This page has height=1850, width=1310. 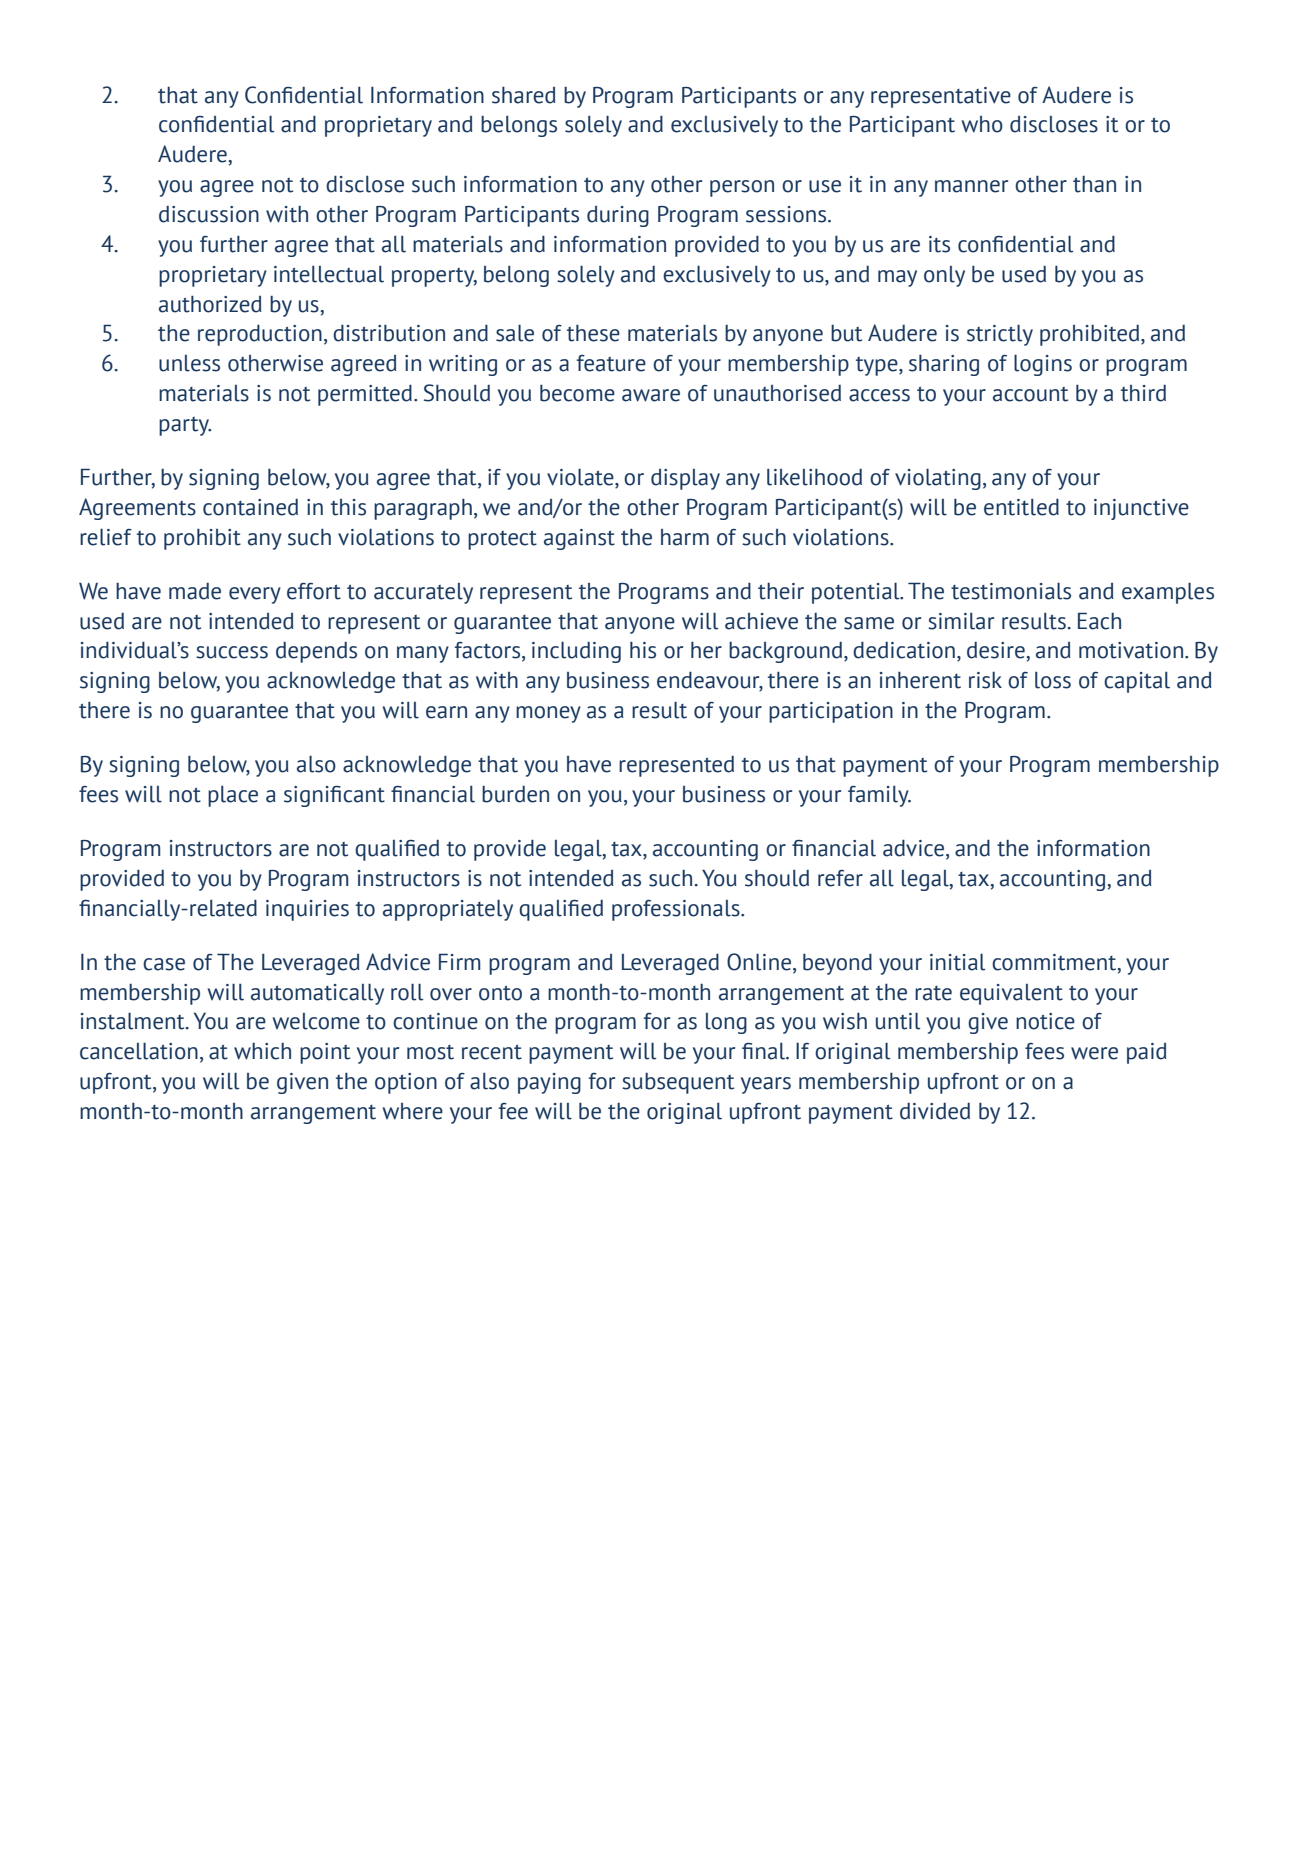 What do you see at coordinates (262, 1051) in the page?
I see `which` at bounding box center [262, 1051].
